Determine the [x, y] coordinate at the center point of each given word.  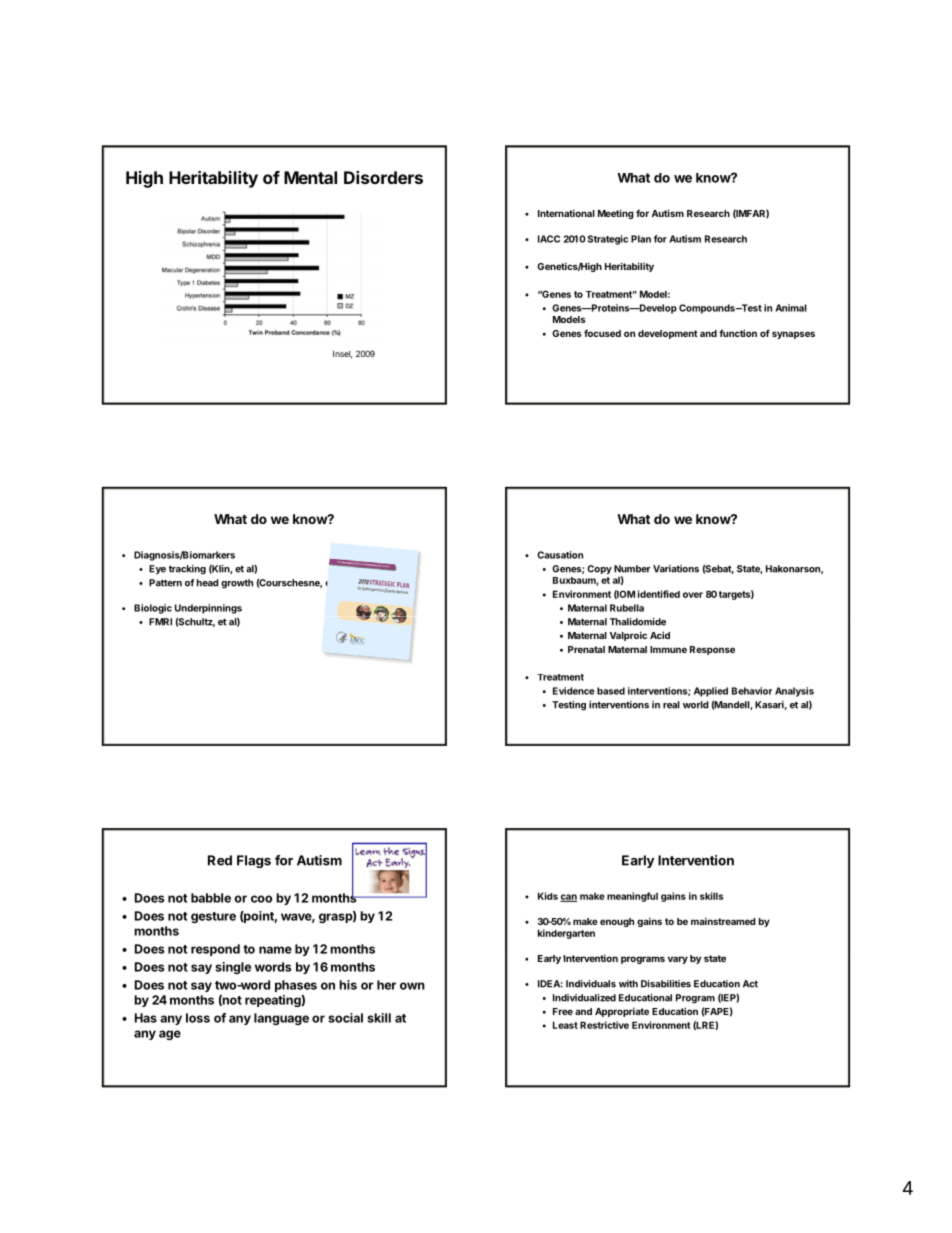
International [566, 213]
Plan [641, 239]
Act [750, 984]
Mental [310, 177]
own [412, 986]
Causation [560, 555]
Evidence [574, 691]
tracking [187, 570]
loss [198, 1018]
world [696, 705]
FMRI [160, 622]
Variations [676, 569]
